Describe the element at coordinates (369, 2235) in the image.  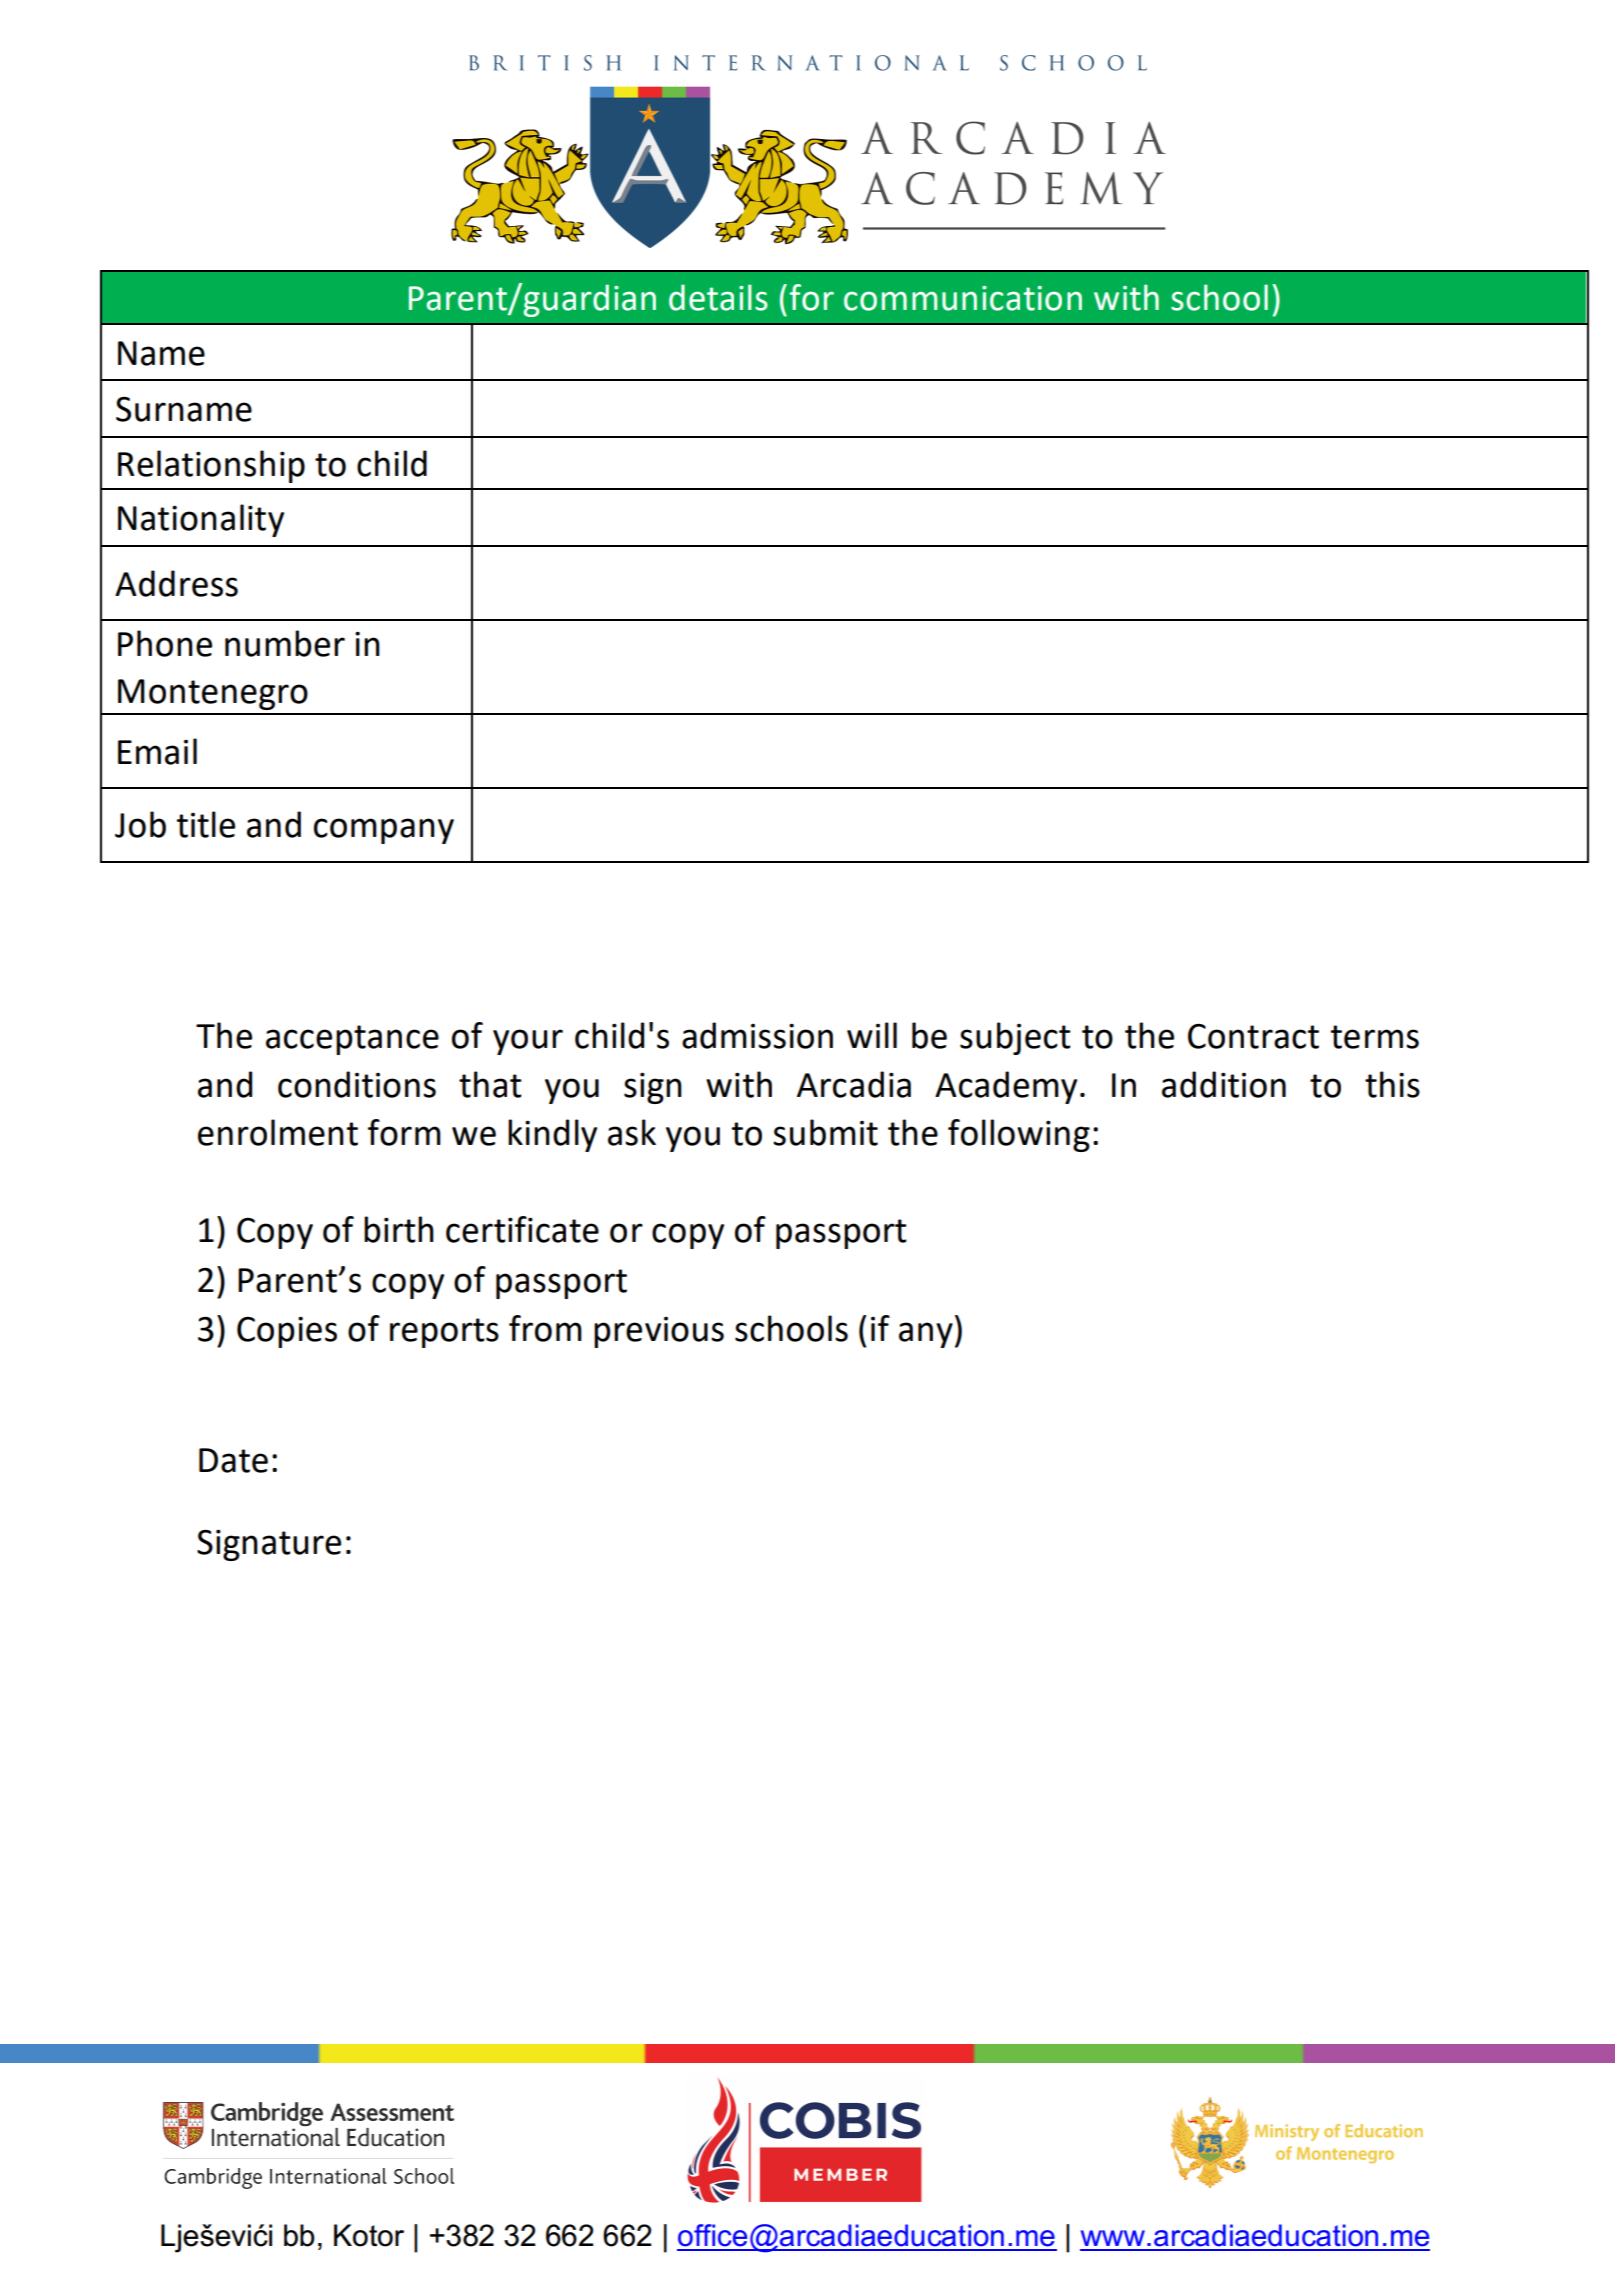
I see `Kotor` at that location.
